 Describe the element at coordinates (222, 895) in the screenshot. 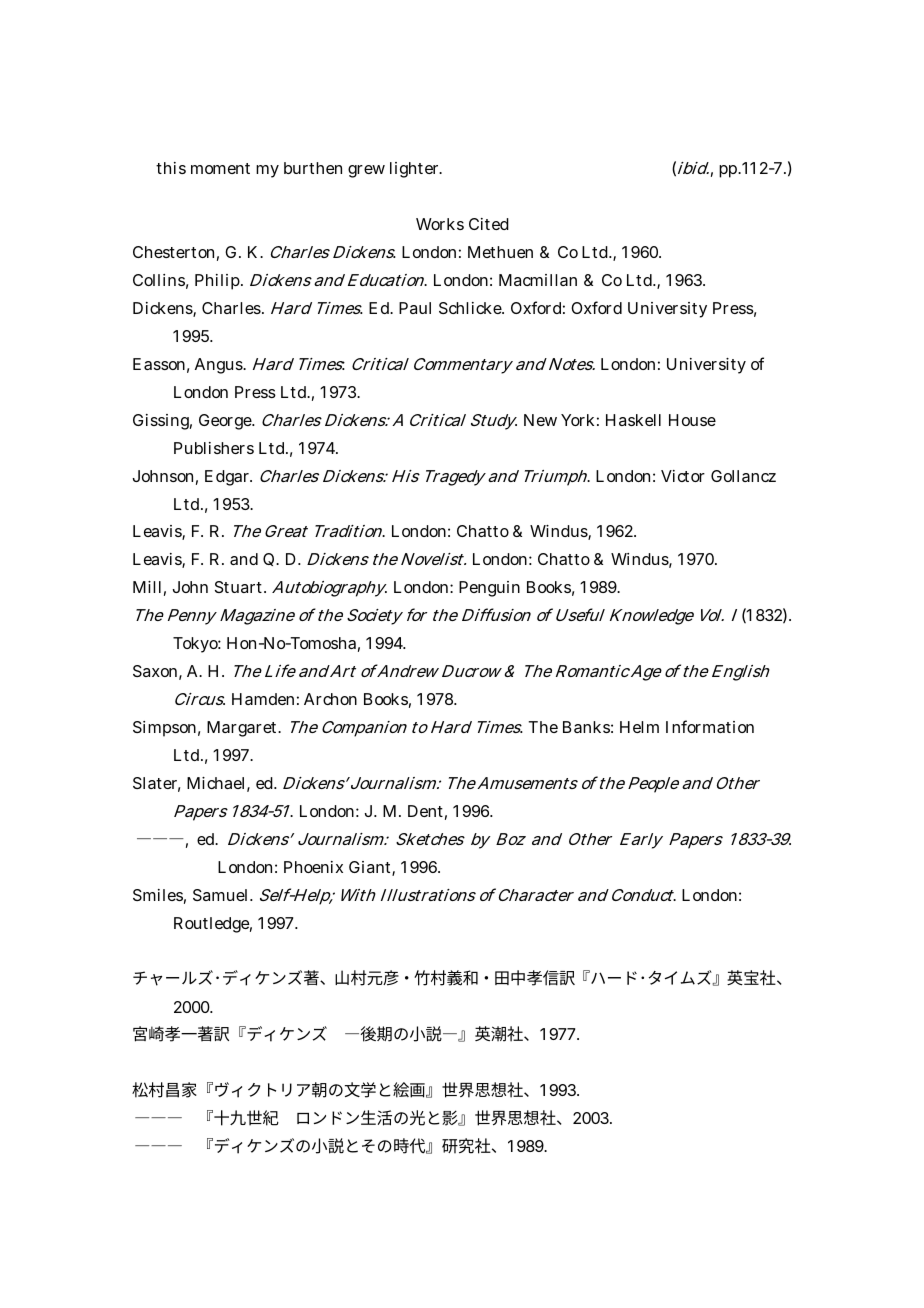

I see `Samuel` at that location.
